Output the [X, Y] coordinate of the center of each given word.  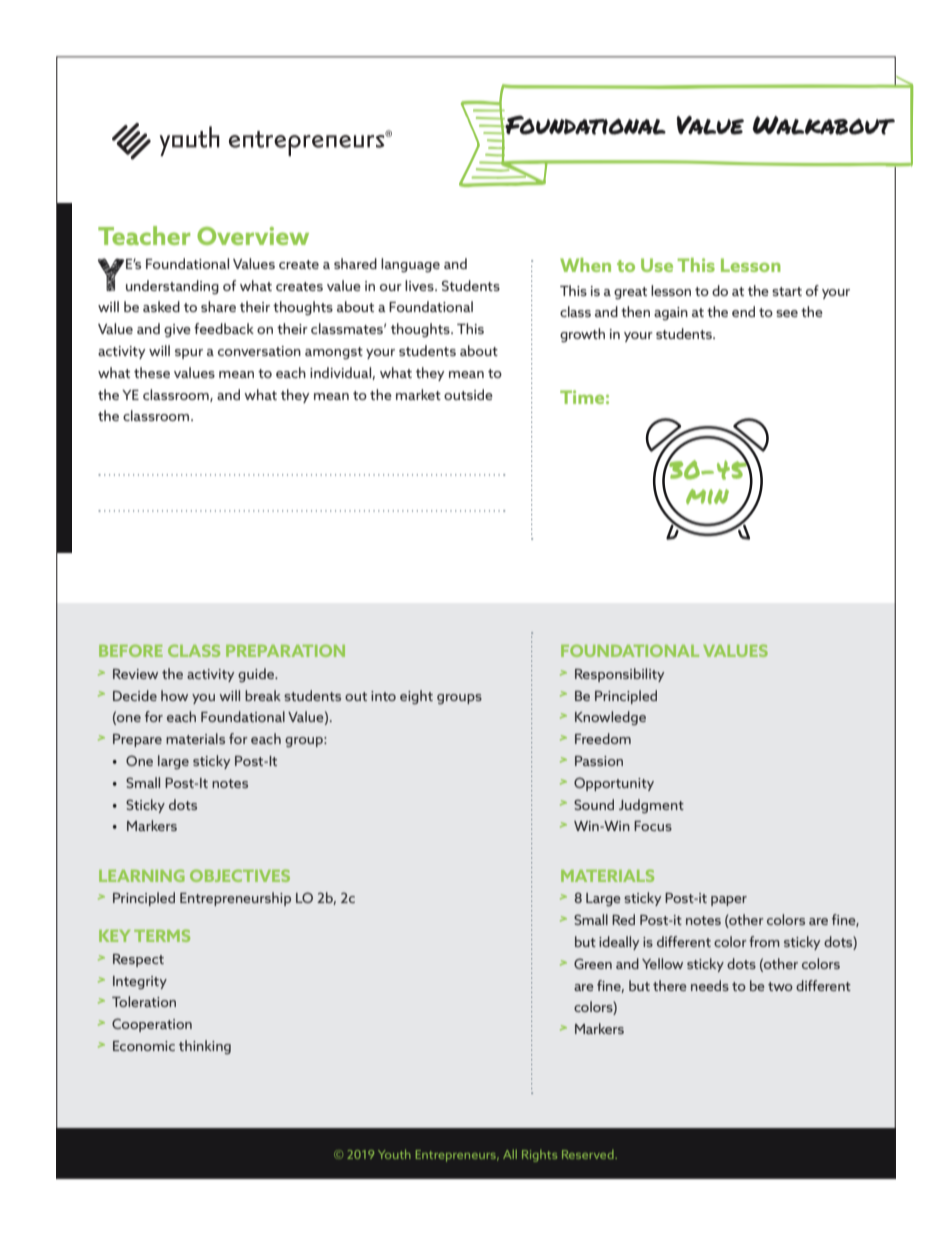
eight [416, 697]
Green [593, 963]
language [410, 265]
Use [657, 265]
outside [468, 394]
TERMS [162, 935]
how [174, 695]
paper [729, 901]
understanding [172, 287]
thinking [205, 1047]
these [152, 372]
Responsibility [619, 675]
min [707, 496]
